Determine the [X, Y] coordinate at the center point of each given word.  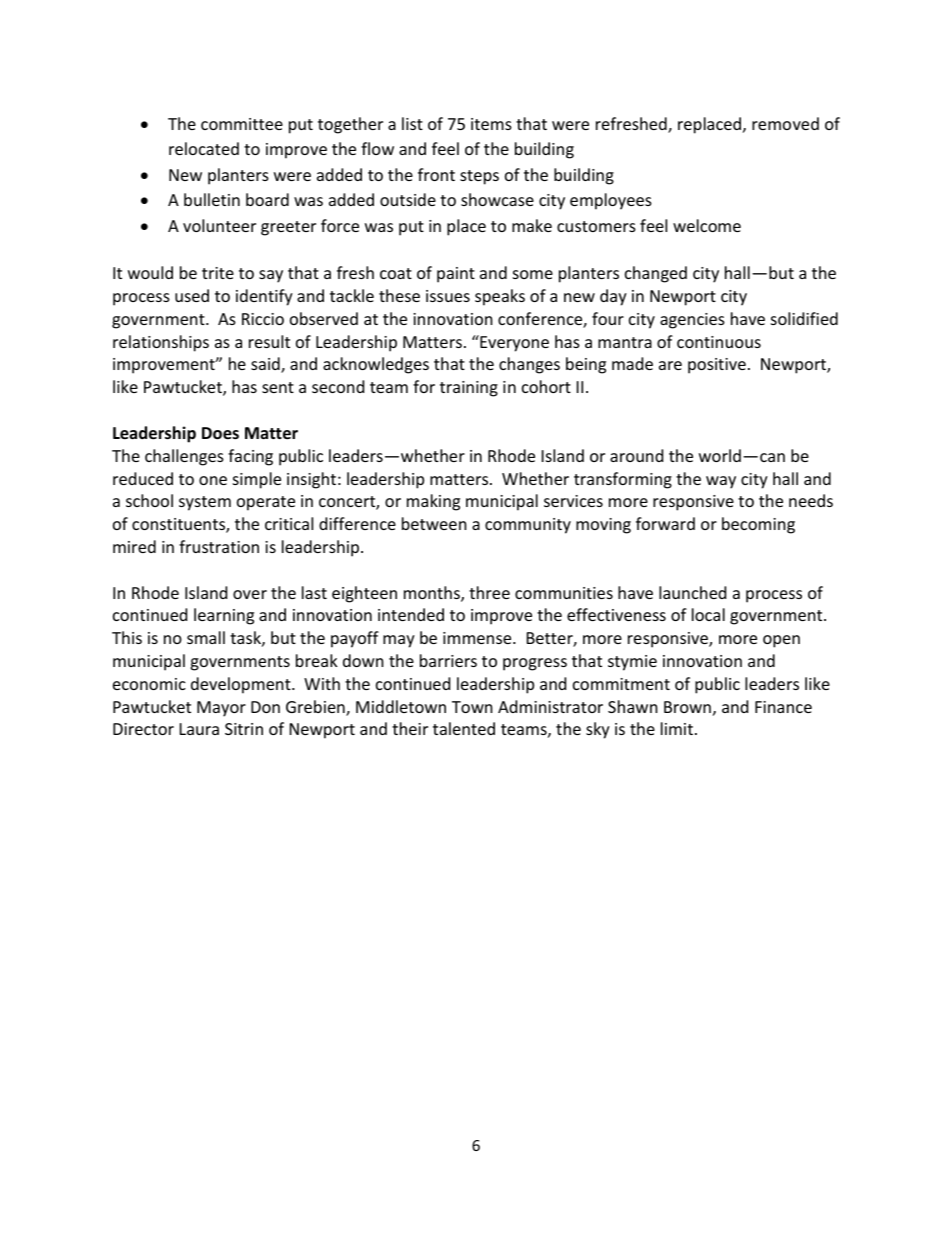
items [491, 124]
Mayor [221, 709]
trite [218, 273]
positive [717, 366]
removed [785, 123]
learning [224, 616]
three [489, 592]
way [721, 482]
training [469, 389]
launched [692, 592]
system [205, 503]
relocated [204, 148]
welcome [707, 225]
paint [456, 275]
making [433, 502]
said [266, 365]
